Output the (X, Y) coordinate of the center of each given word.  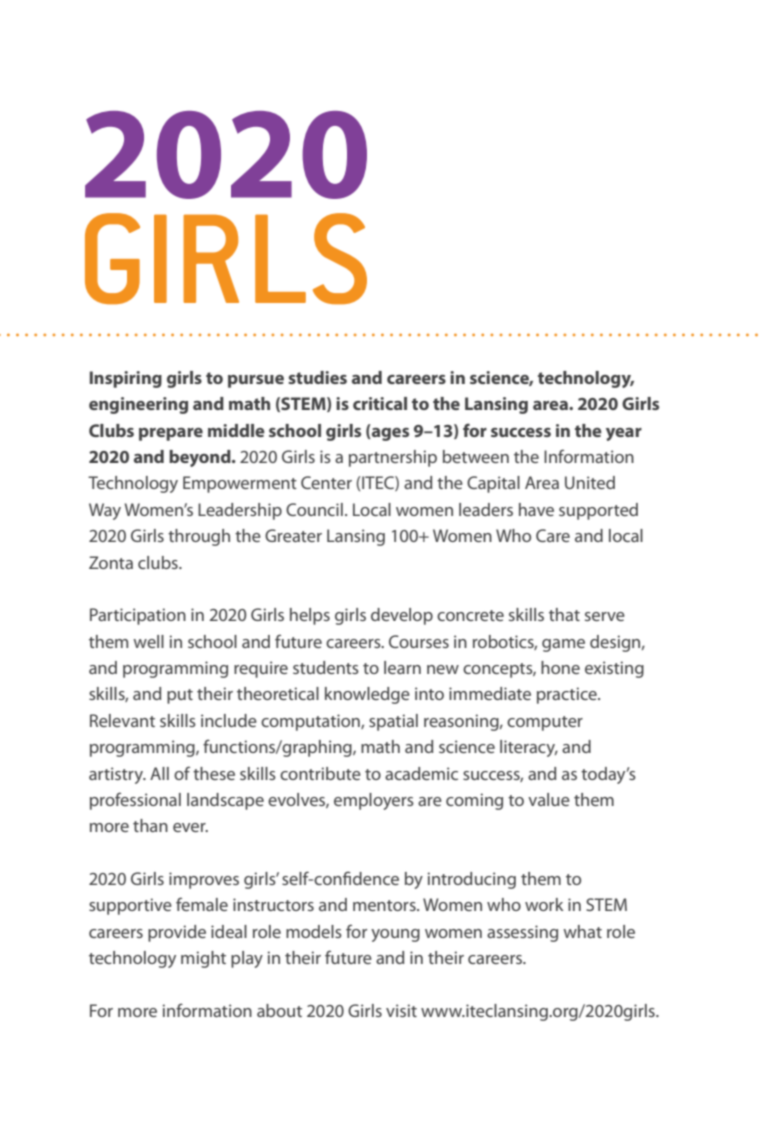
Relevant (122, 720)
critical (380, 403)
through (199, 537)
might (203, 959)
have (536, 509)
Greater (293, 535)
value (549, 799)
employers (374, 801)
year (624, 434)
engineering (138, 405)
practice (568, 695)
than (150, 825)
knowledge (367, 695)
